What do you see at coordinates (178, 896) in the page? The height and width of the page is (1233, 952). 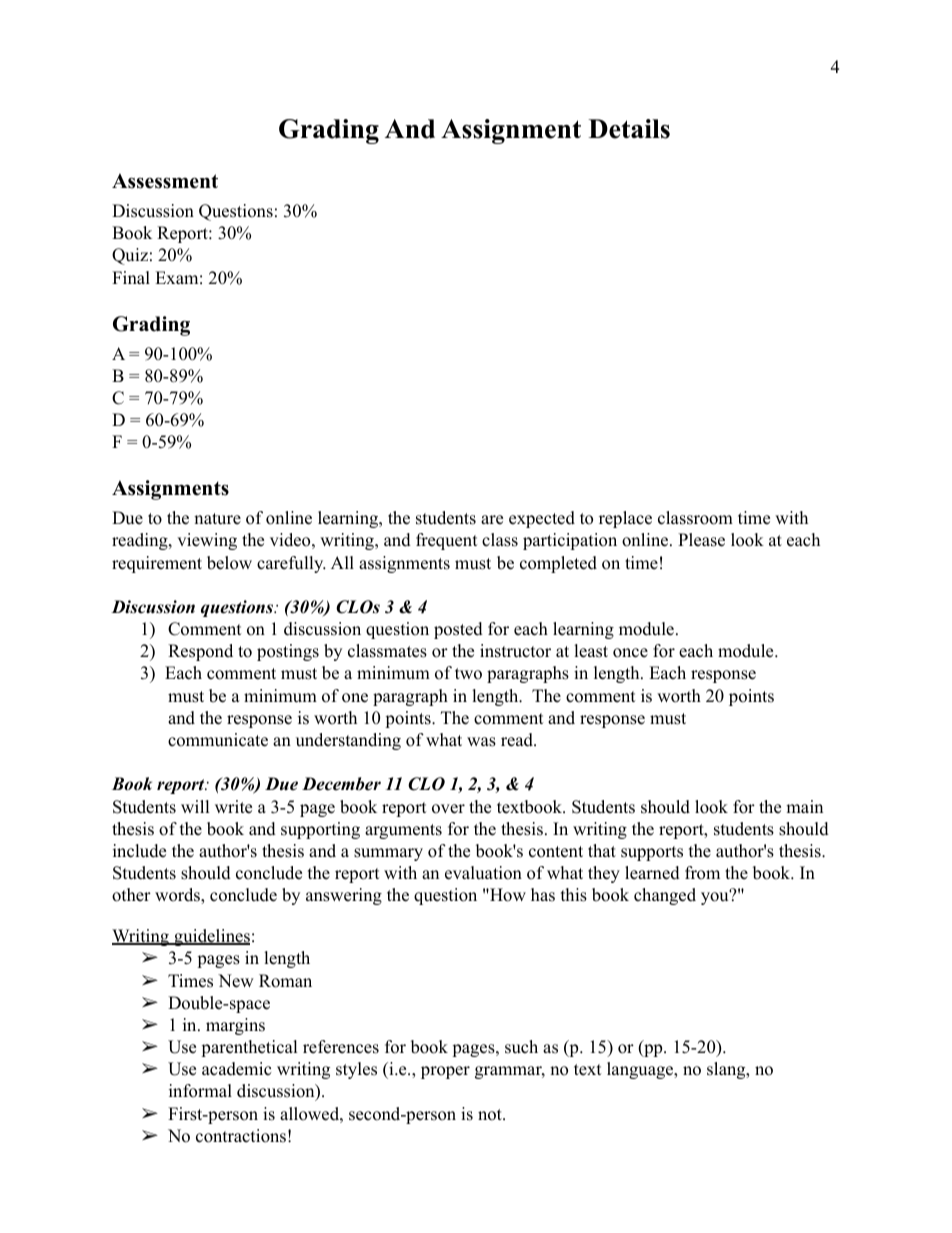 I see `words` at bounding box center [178, 896].
